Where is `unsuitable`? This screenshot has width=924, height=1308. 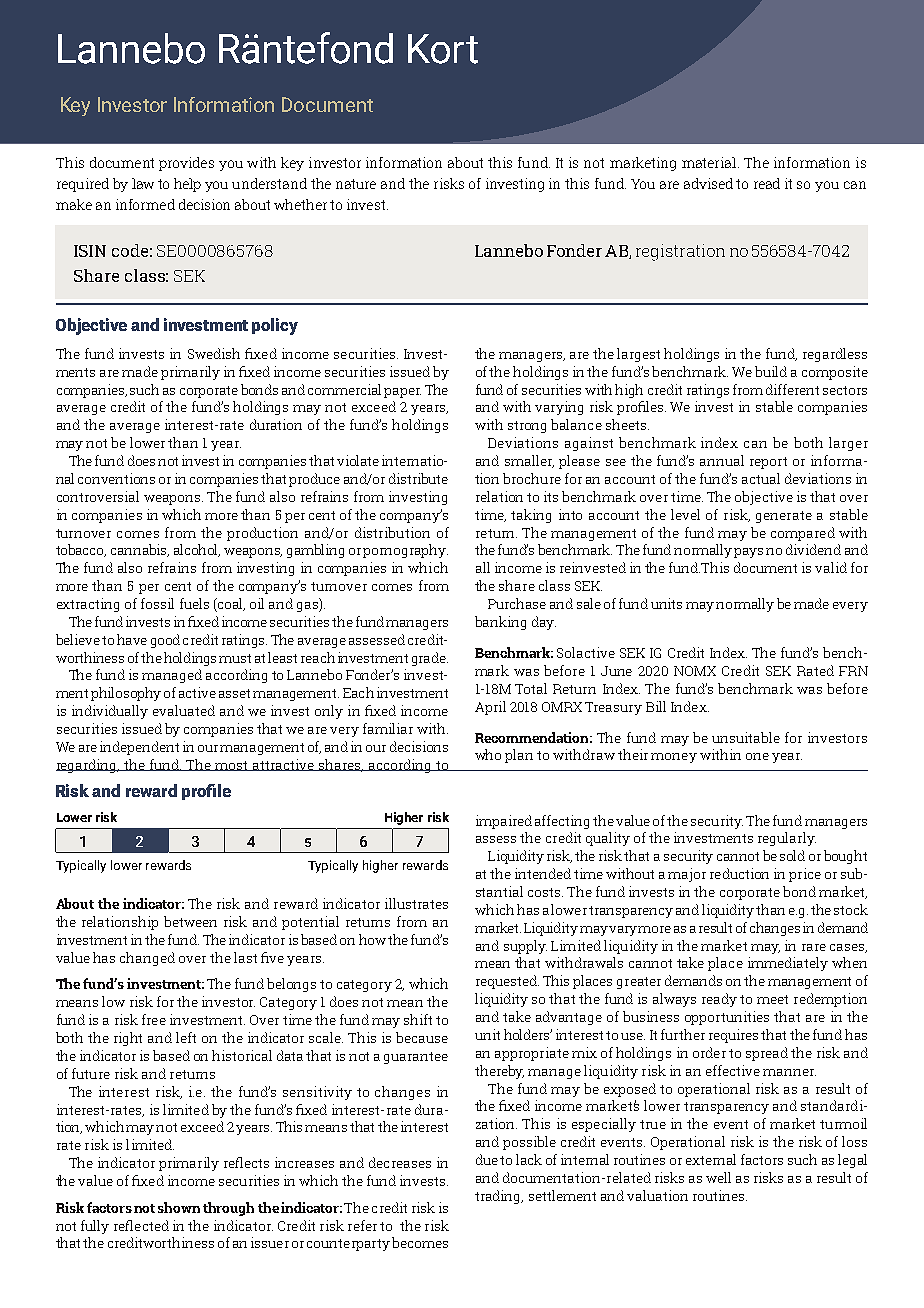
unsuitable is located at coordinates (746, 737).
